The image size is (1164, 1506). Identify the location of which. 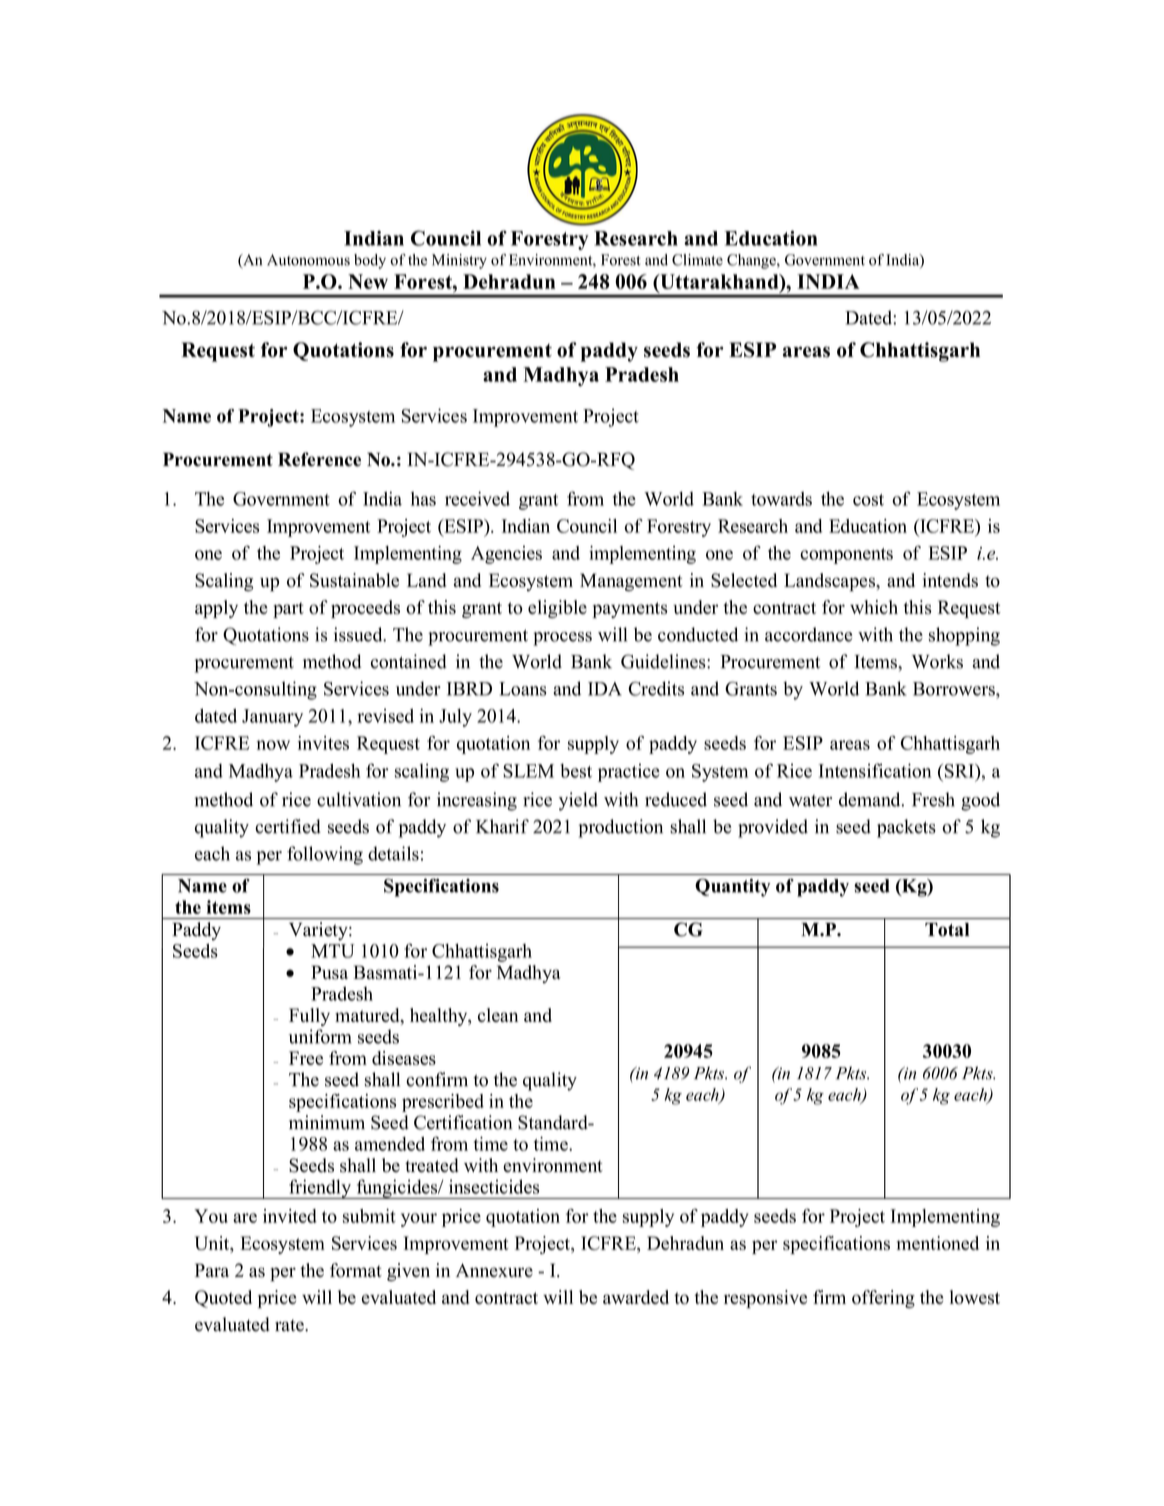
(874, 607).
